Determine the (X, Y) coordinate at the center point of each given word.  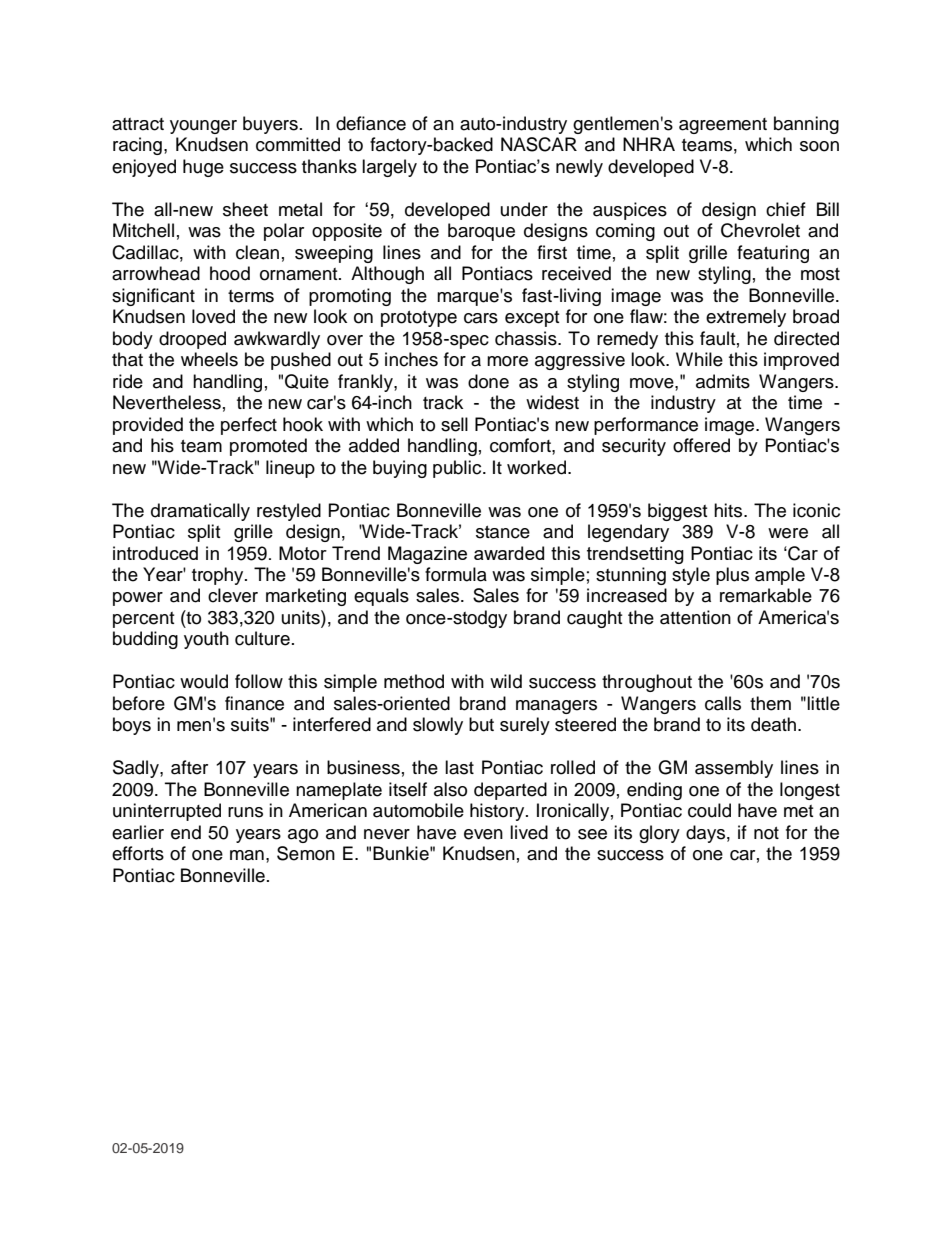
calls (723, 703)
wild (506, 681)
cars (481, 318)
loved (213, 316)
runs (245, 812)
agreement (723, 126)
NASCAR (539, 144)
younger (203, 127)
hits (729, 510)
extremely (746, 318)
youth (206, 640)
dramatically (200, 512)
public (458, 469)
